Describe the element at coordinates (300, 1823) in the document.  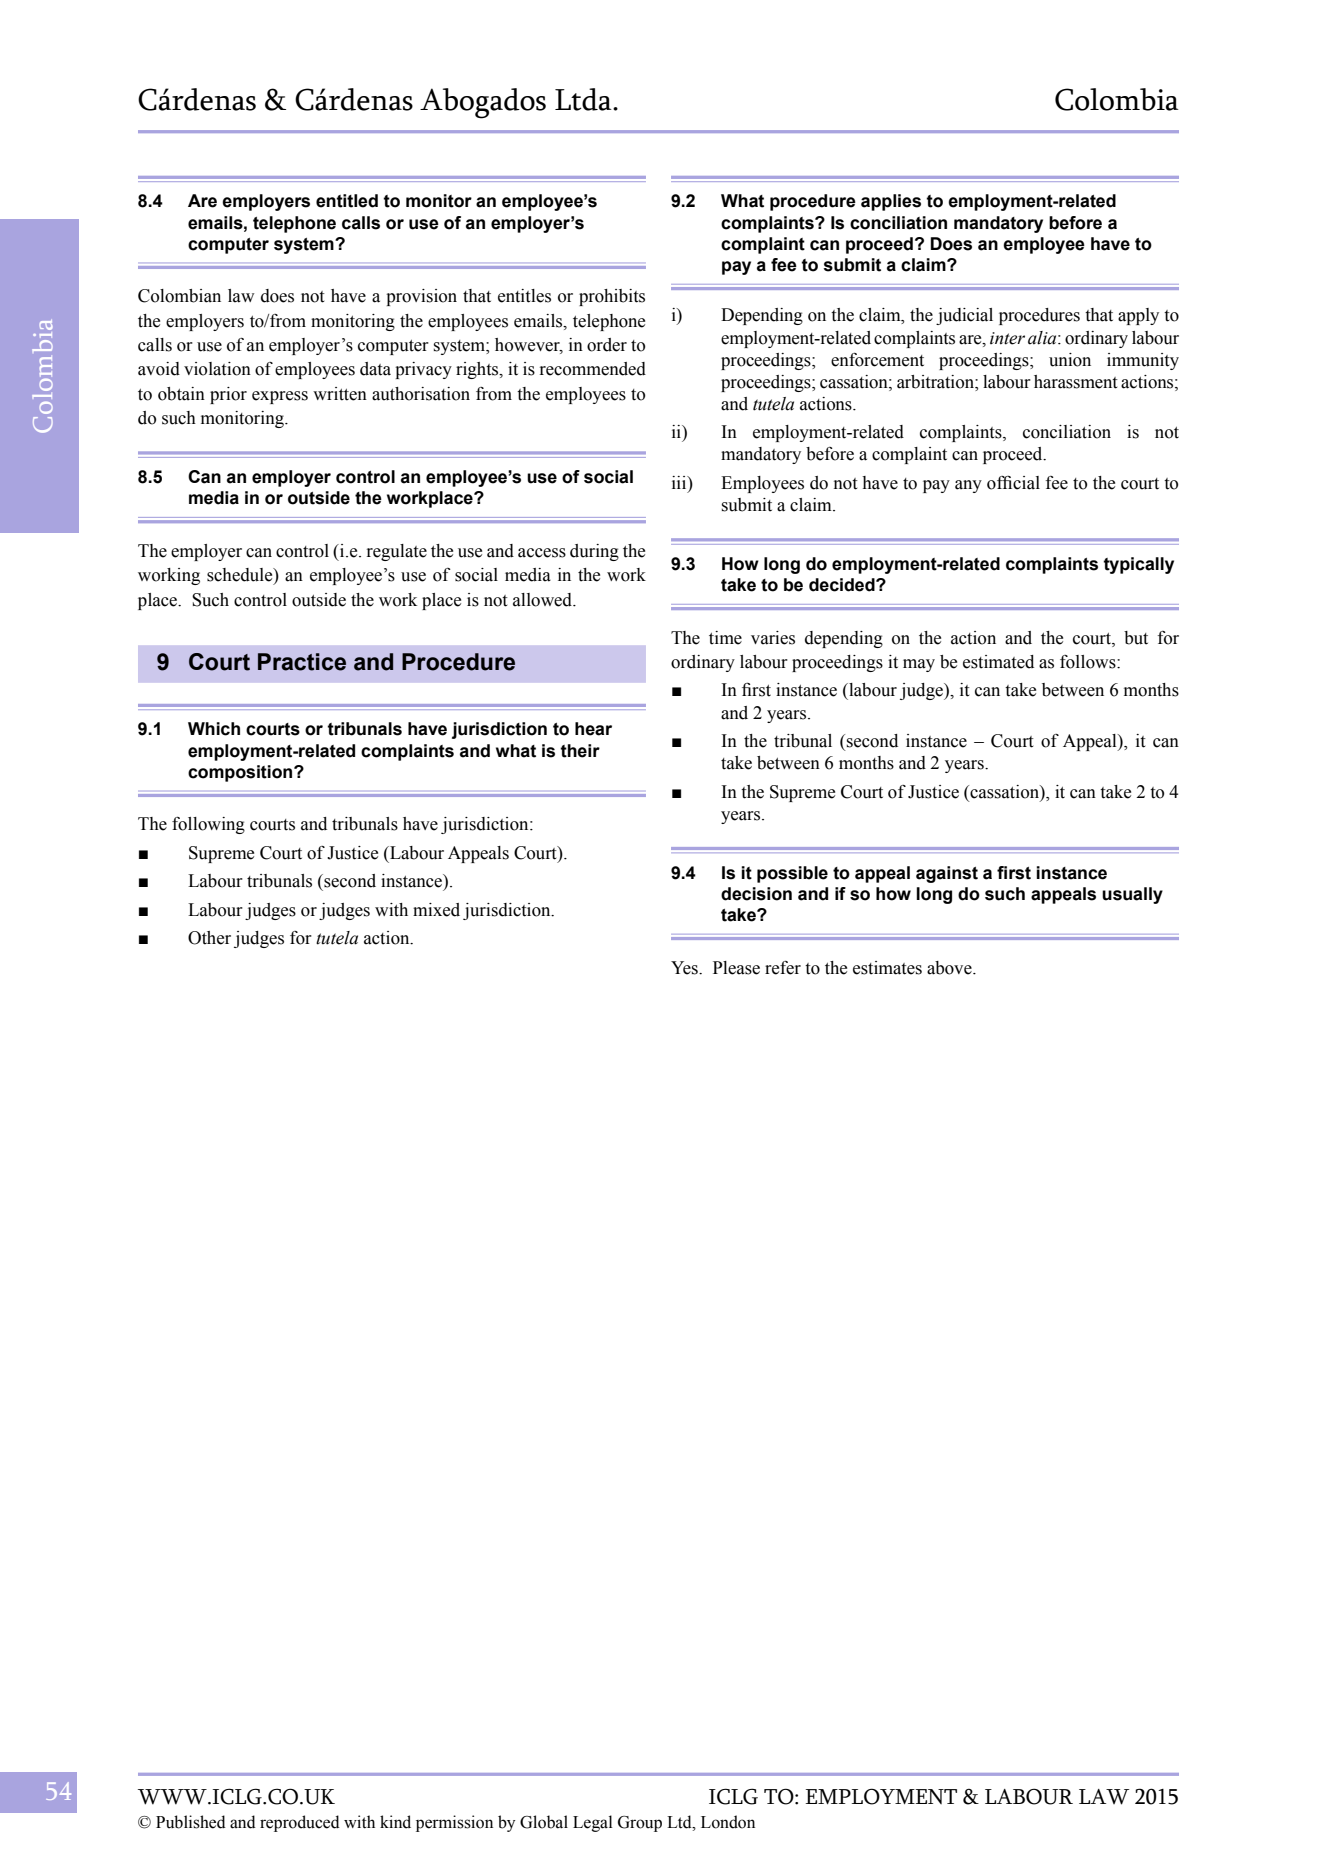
I see `reproduced` at that location.
